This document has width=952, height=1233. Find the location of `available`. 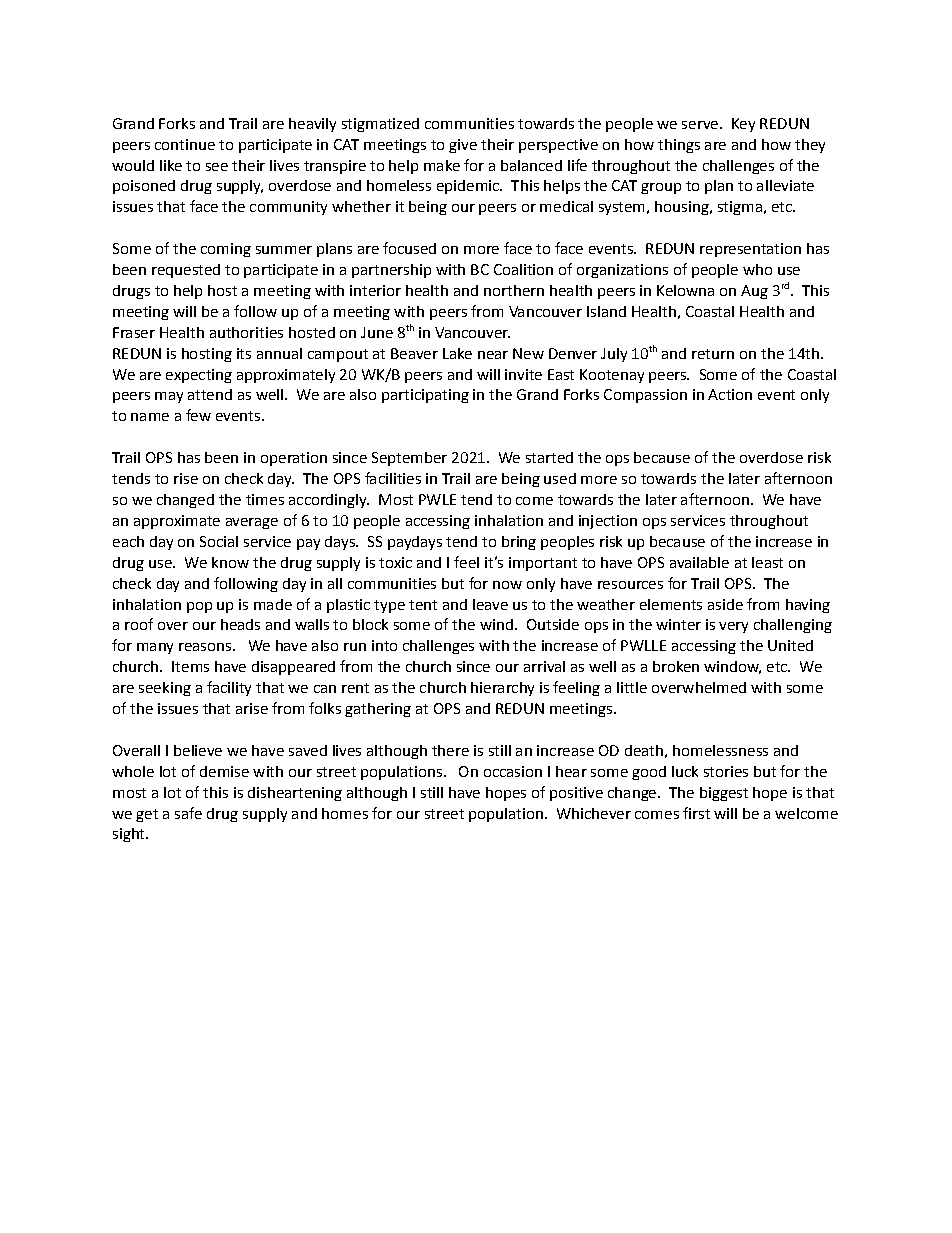

available is located at coordinates (699, 562).
